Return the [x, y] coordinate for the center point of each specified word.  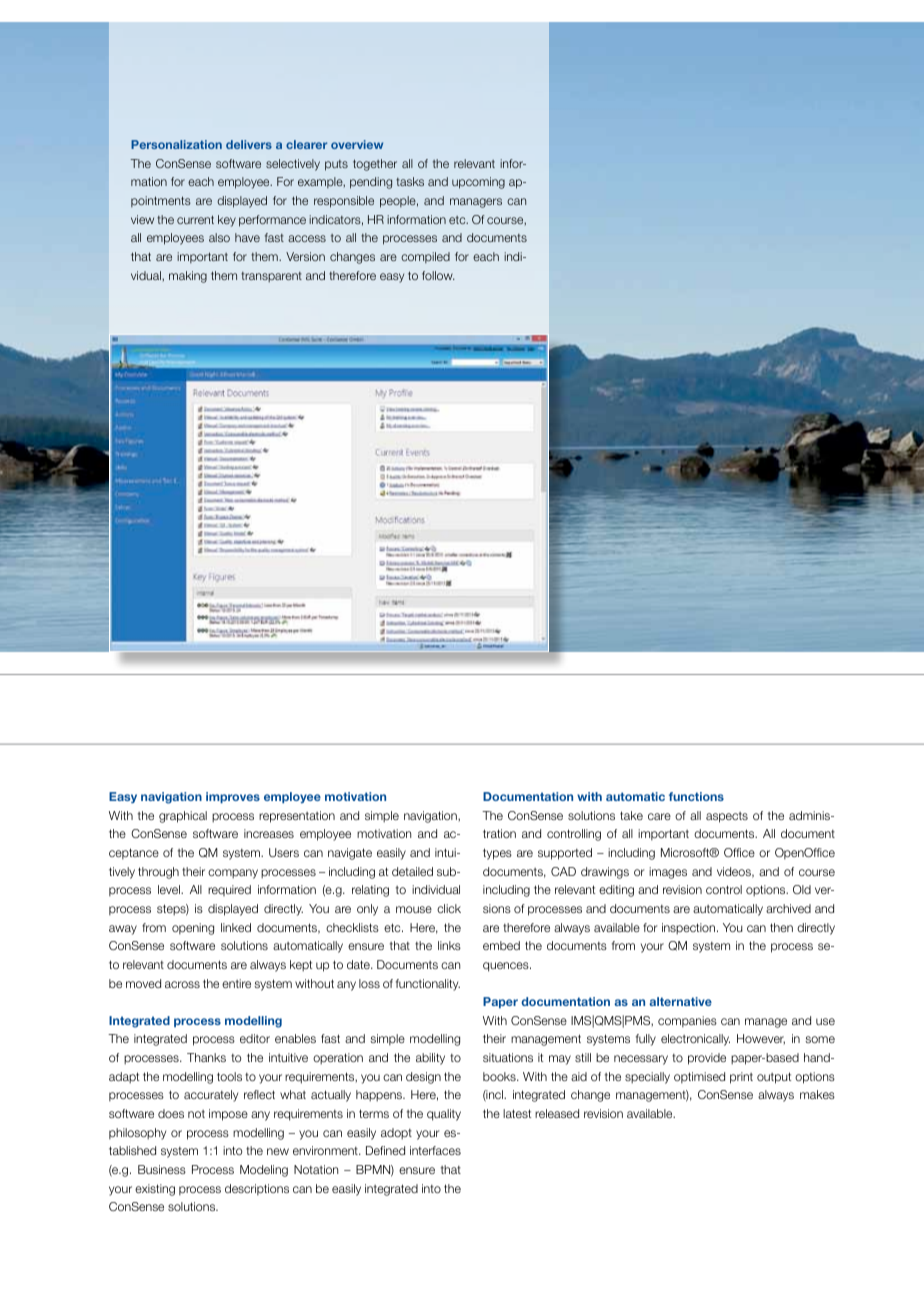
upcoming [478, 183]
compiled [425, 257]
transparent [271, 277]
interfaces [435, 1150]
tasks [410, 181]
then [781, 927]
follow [438, 275]
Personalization [176, 144]
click [449, 908]
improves [233, 798]
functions [696, 796]
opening [193, 929]
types [497, 854]
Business [162, 1169]
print [741, 1078]
